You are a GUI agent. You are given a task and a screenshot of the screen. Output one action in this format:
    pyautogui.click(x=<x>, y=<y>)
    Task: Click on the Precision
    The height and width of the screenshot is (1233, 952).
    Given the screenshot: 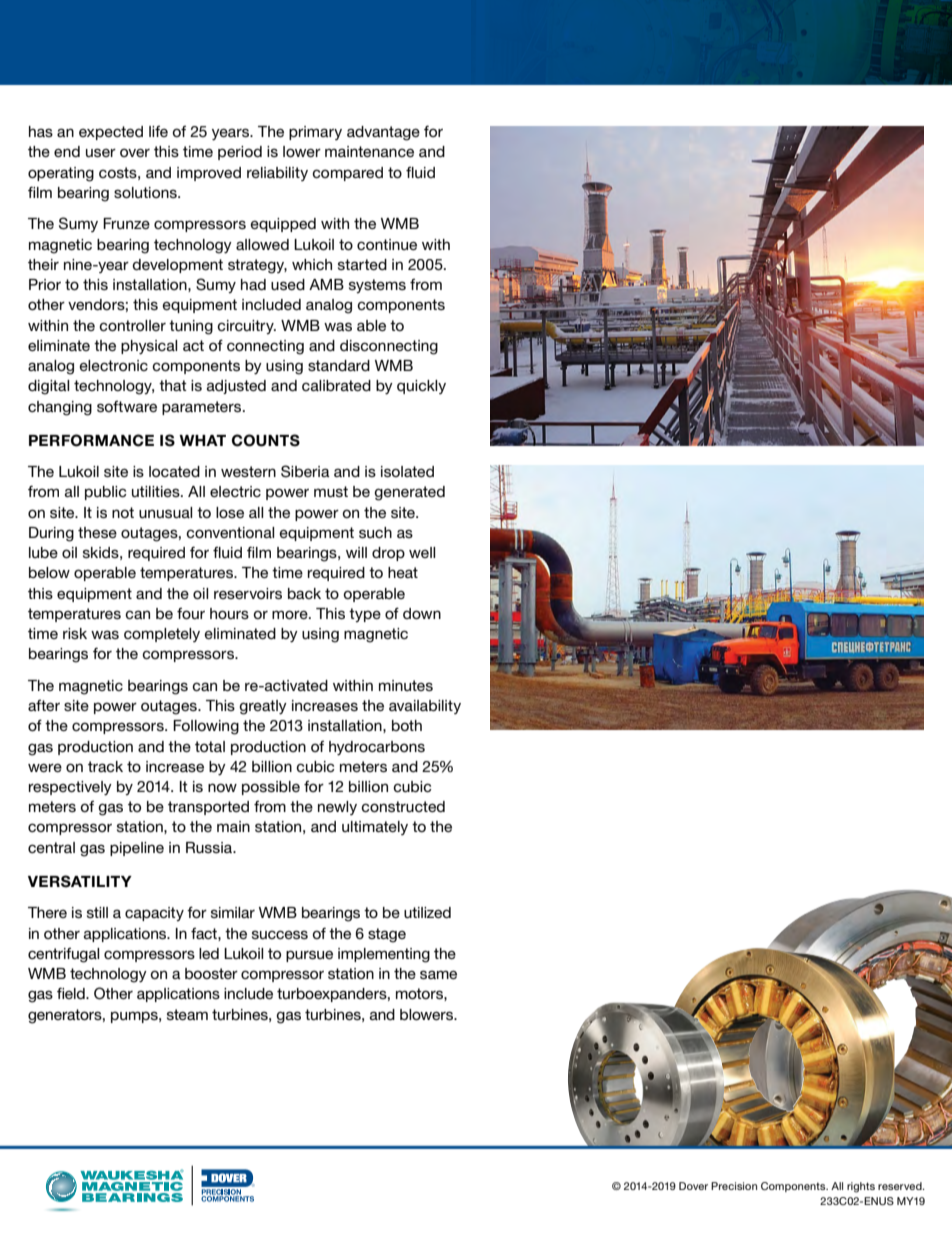 What is the action you would take?
    pyautogui.click(x=734, y=1186)
